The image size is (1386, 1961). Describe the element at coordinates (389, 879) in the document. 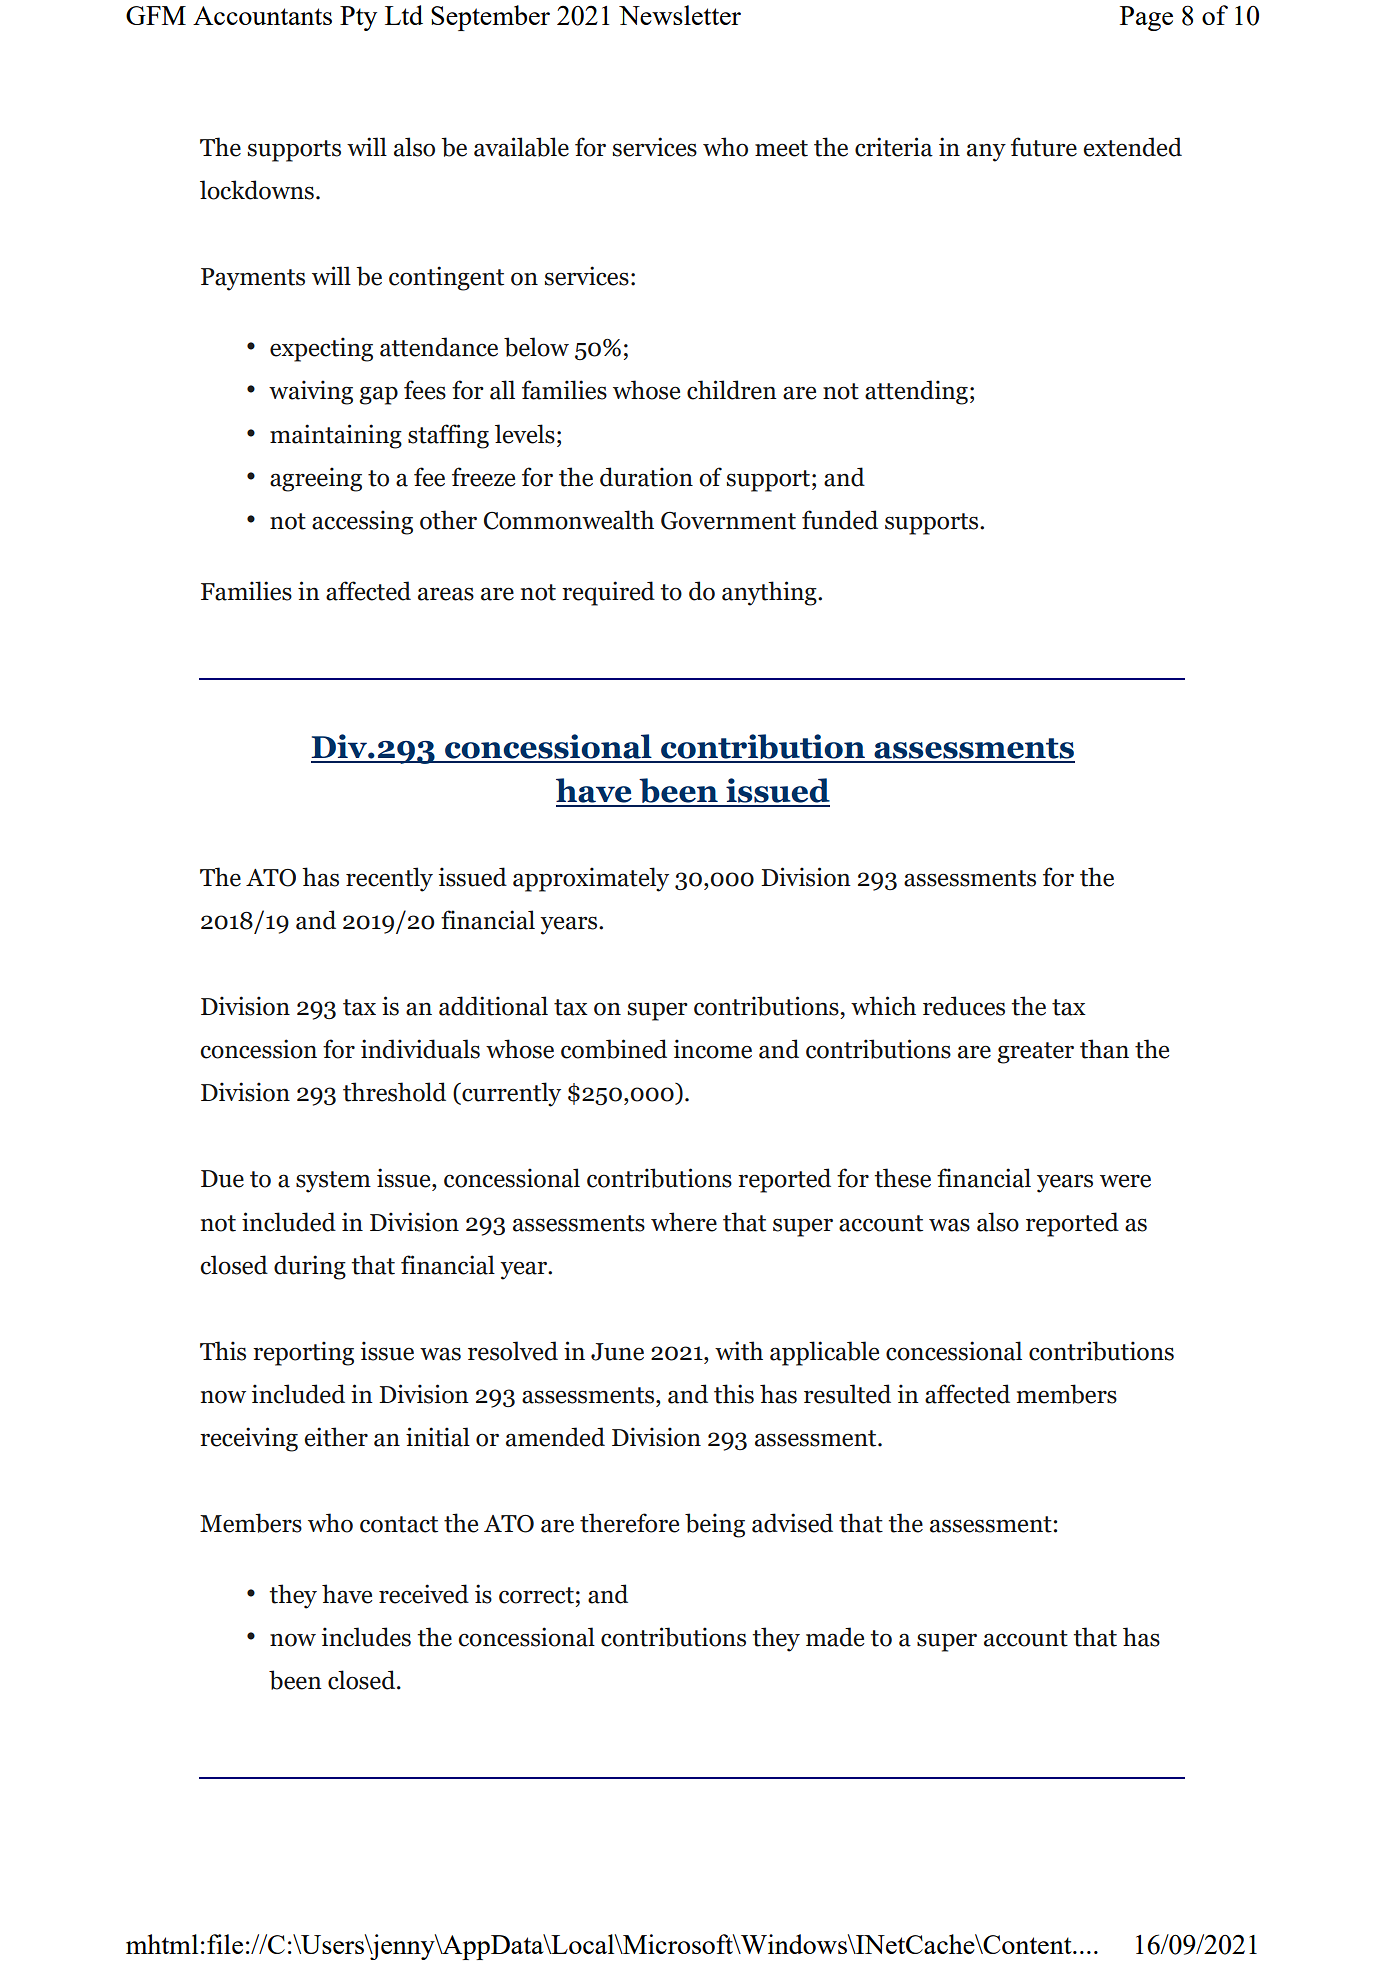

I see `recently` at that location.
